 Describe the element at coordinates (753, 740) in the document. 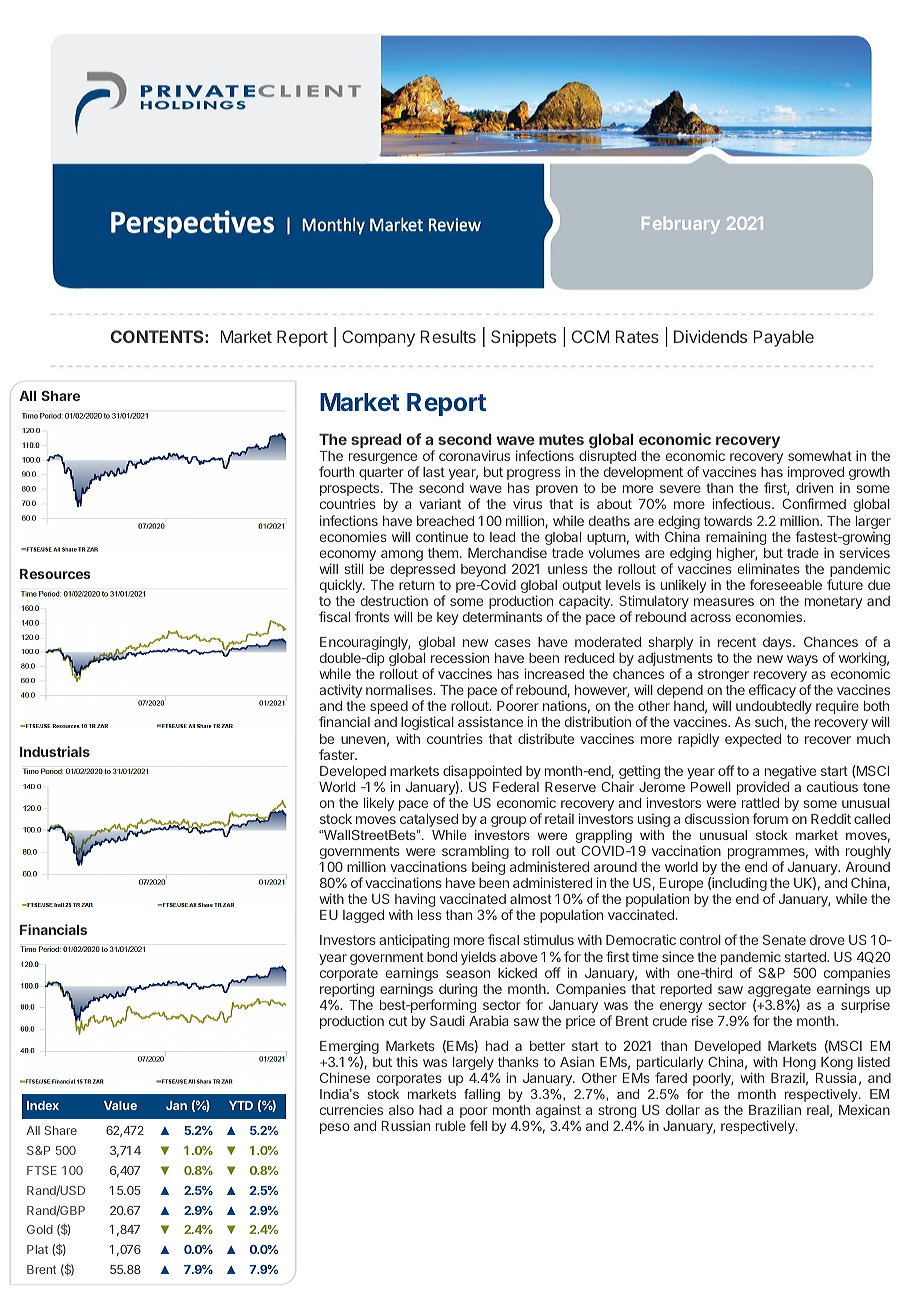

I see `expected` at that location.
